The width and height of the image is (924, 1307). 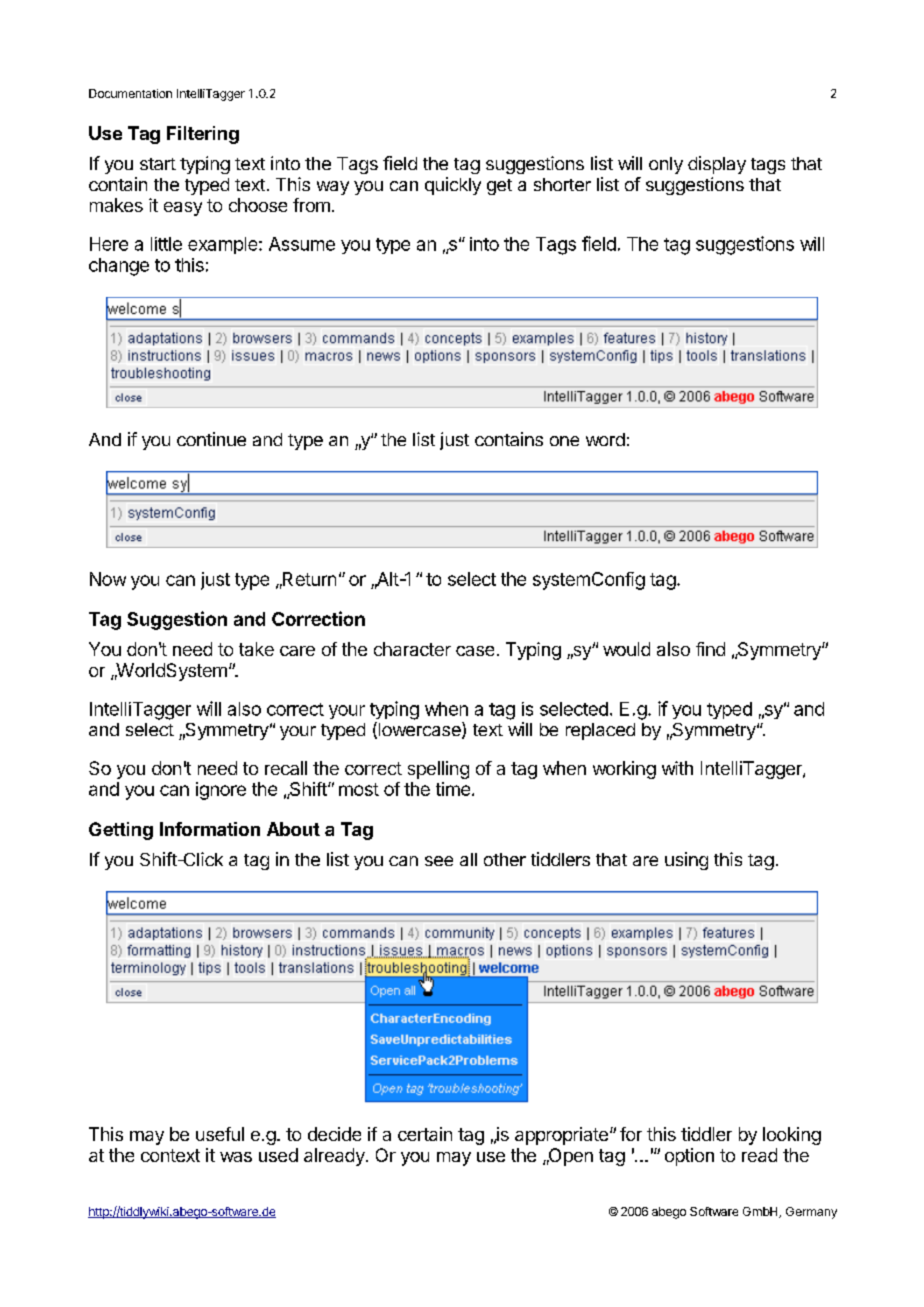 What do you see at coordinates (211, 439) in the image?
I see `continue` at bounding box center [211, 439].
